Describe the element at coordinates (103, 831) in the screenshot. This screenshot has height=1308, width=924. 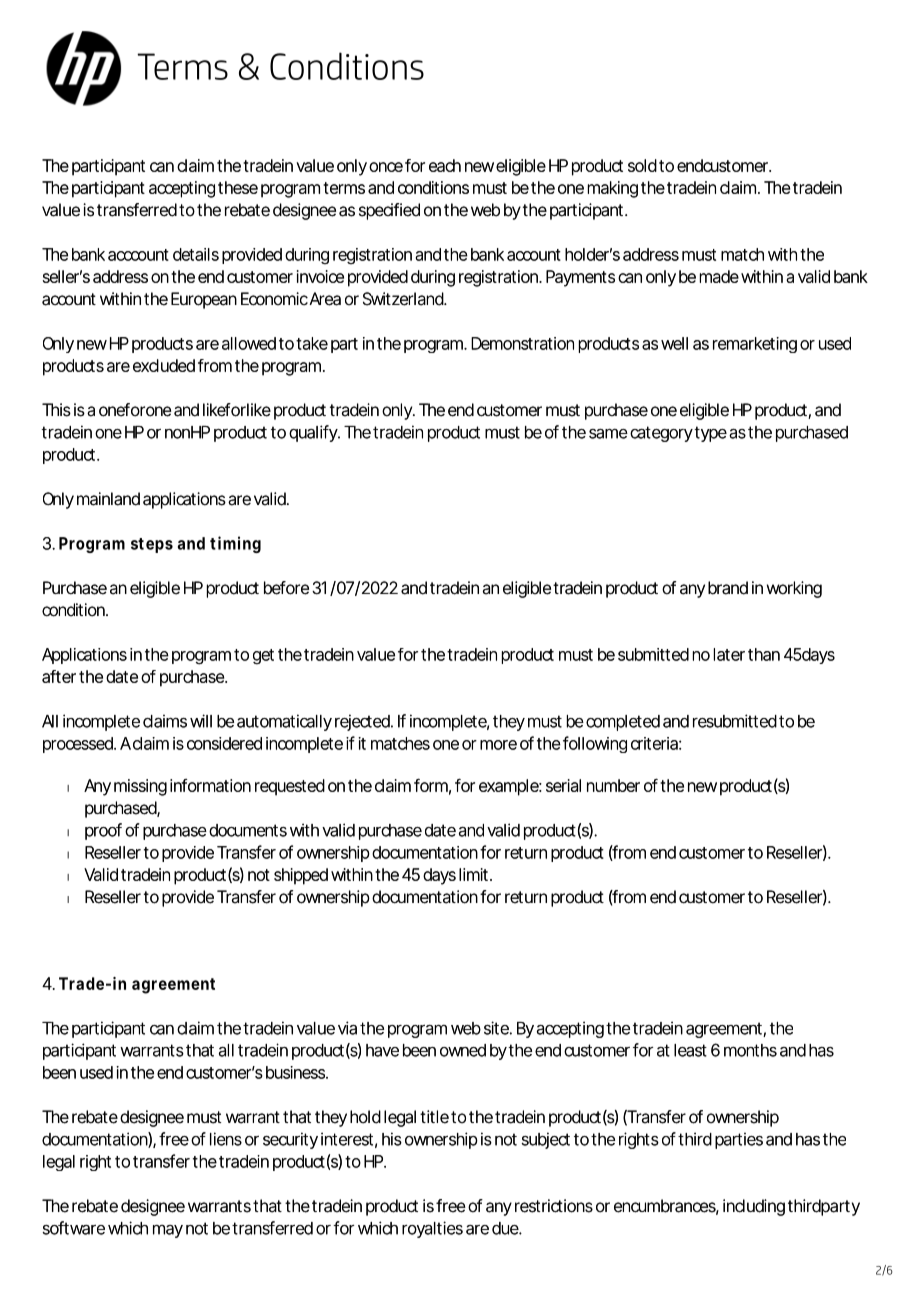
I see `proof` at that location.
